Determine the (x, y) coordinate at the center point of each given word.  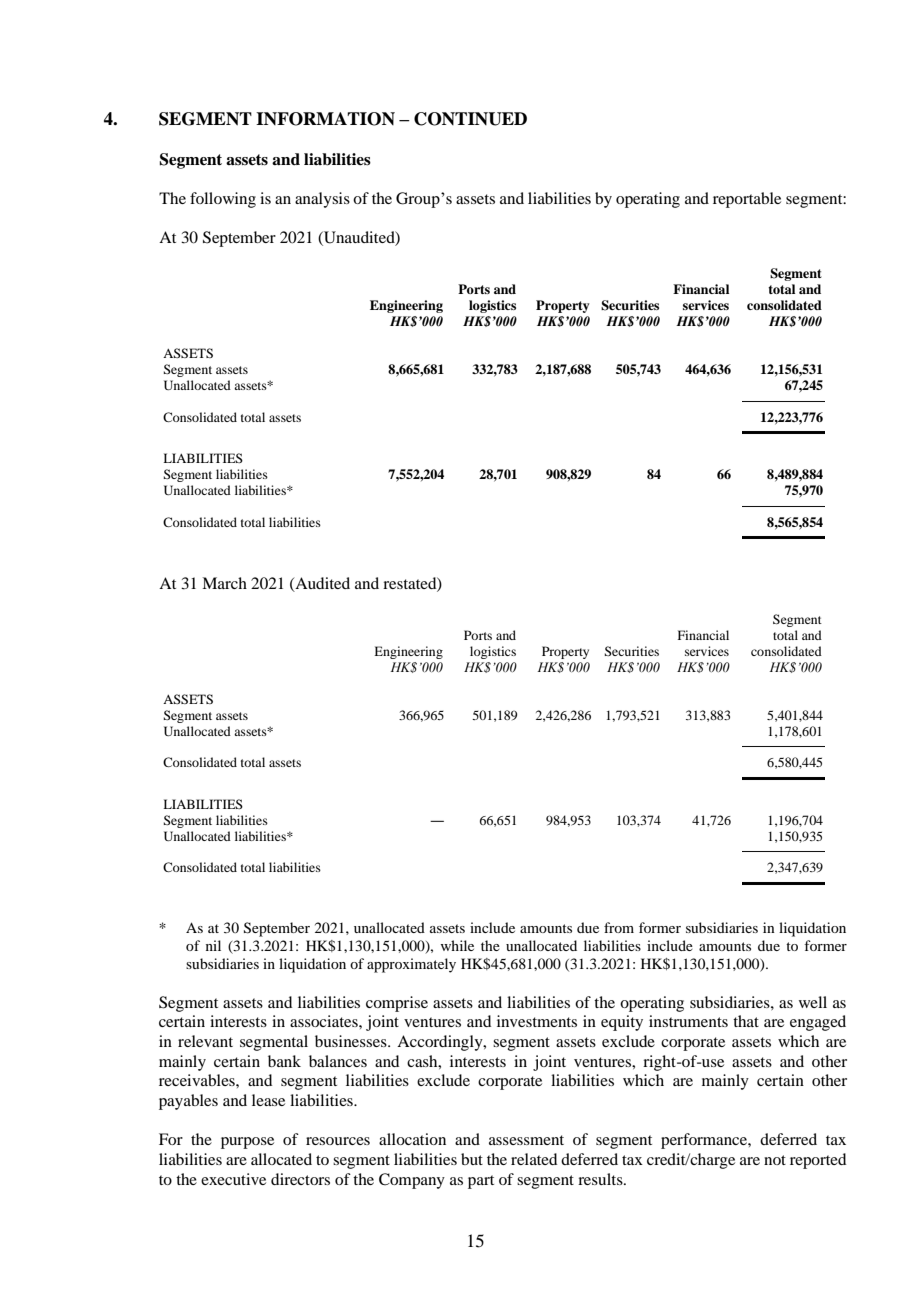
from (619, 927)
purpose (247, 1143)
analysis (322, 200)
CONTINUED (470, 119)
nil (213, 945)
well (813, 1002)
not (775, 1160)
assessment (526, 1140)
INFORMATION (325, 119)
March (224, 583)
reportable (747, 200)
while (457, 945)
